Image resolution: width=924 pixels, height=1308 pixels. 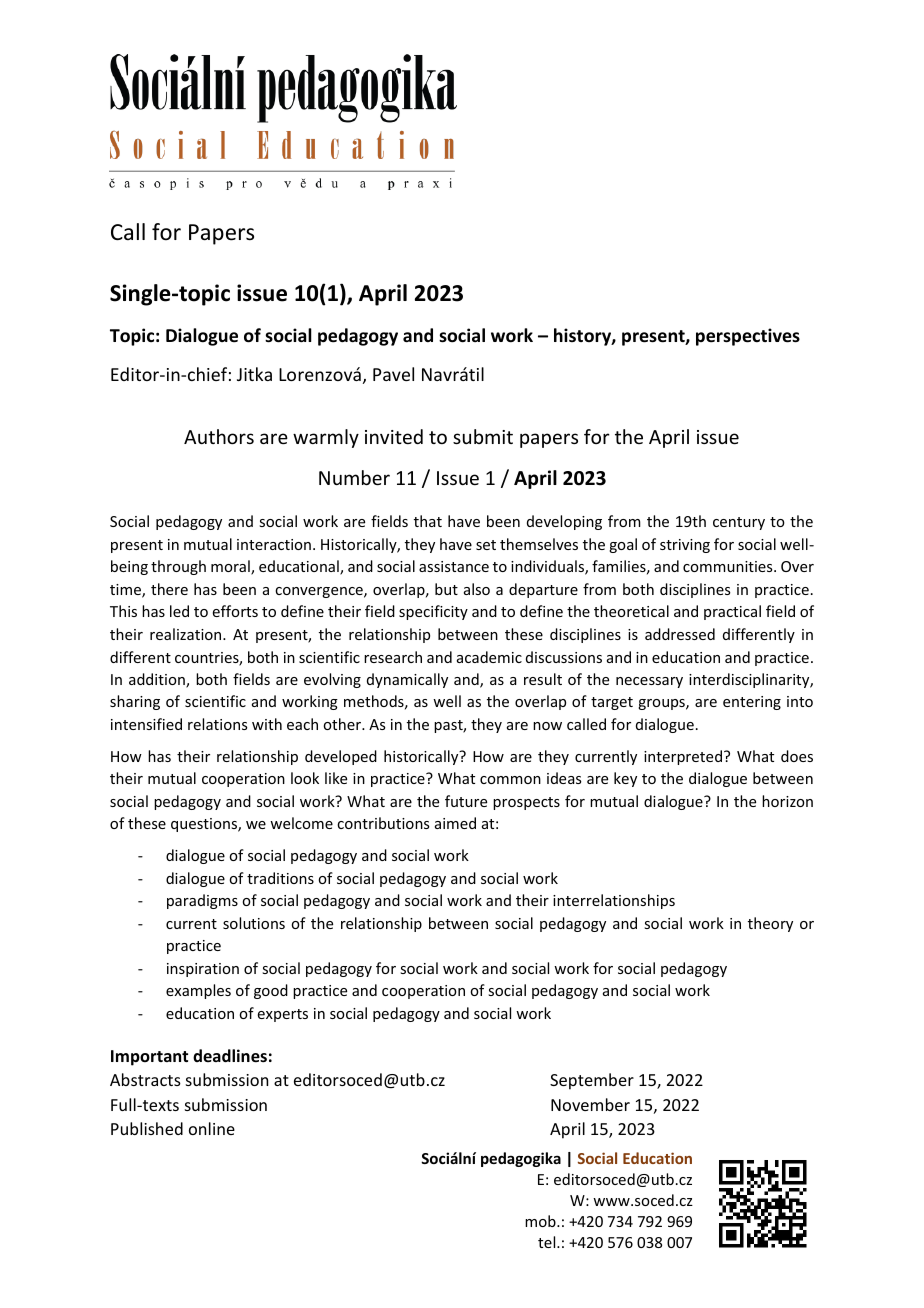 What do you see at coordinates (212, 1128) in the image?
I see `online` at bounding box center [212, 1128].
